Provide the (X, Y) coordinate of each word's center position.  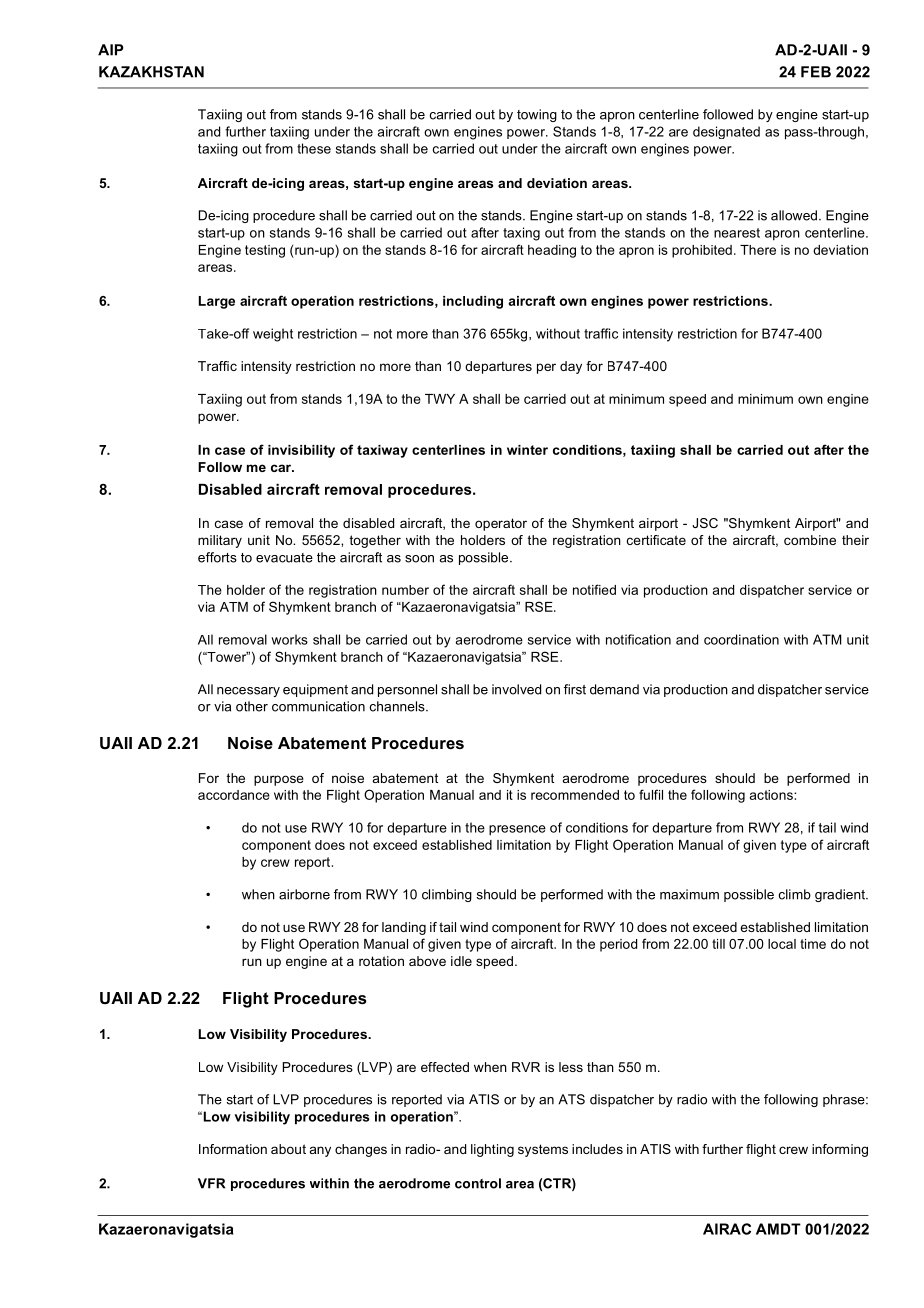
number (405, 590)
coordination (741, 639)
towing (537, 115)
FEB (816, 72)
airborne (304, 894)
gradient (841, 895)
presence (517, 830)
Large (217, 302)
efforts (217, 557)
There (758, 250)
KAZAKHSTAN (151, 72)
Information (233, 1149)
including (473, 302)
